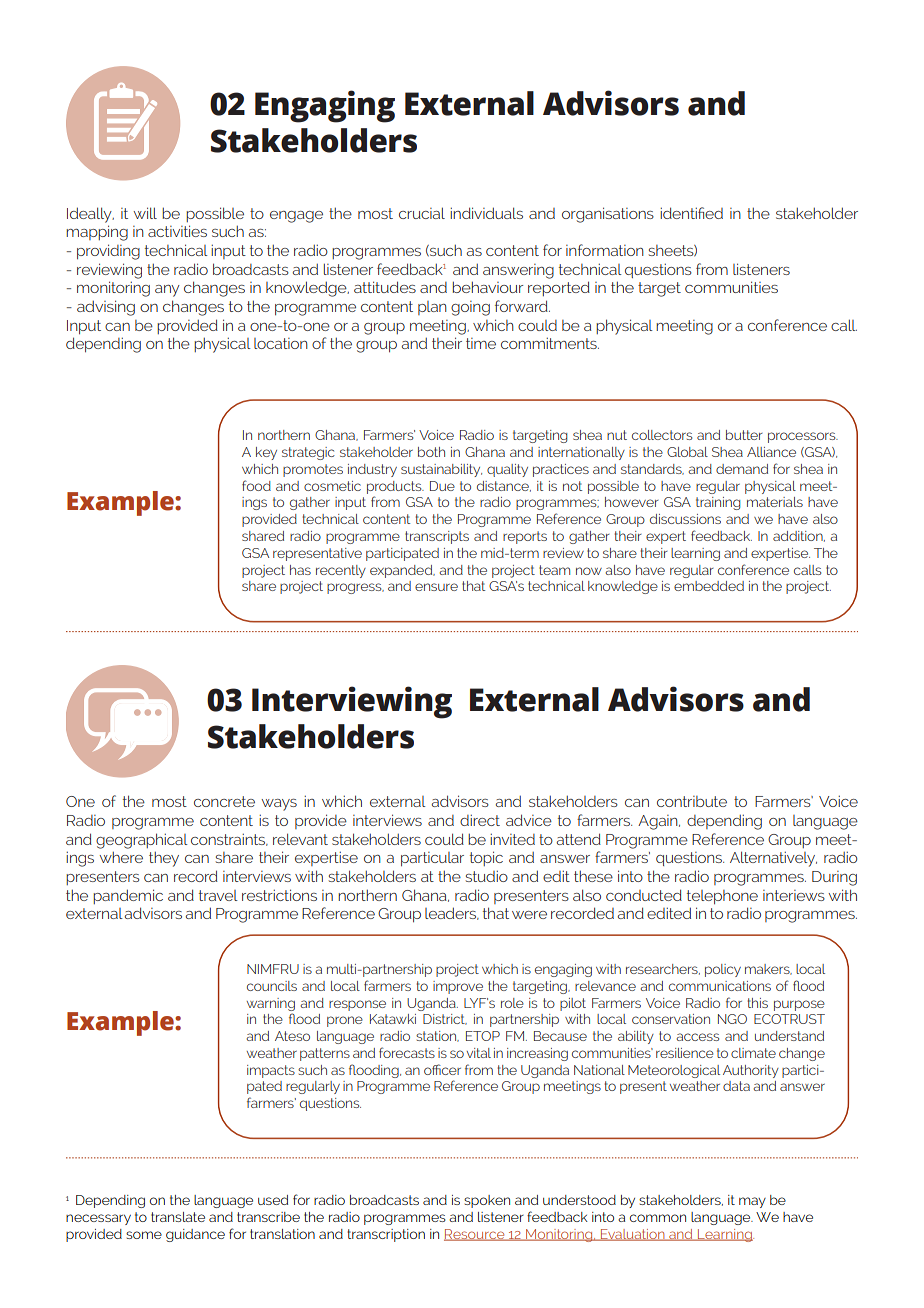  What do you see at coordinates (178, 1217) in the document?
I see `translate` at bounding box center [178, 1217].
